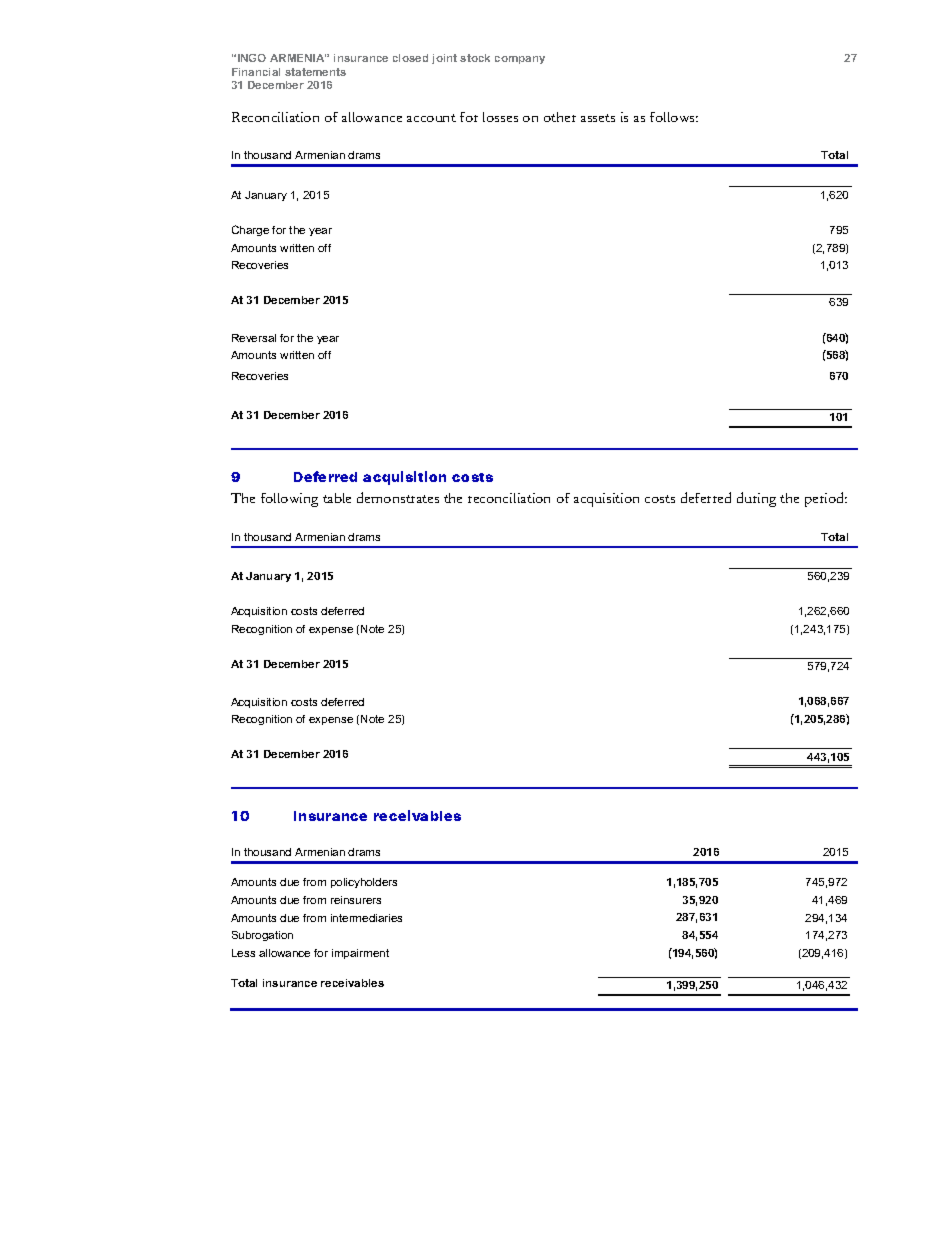 The image size is (952, 1233). Describe the element at coordinates (598, 118) in the screenshot. I see `assets` at that location.
